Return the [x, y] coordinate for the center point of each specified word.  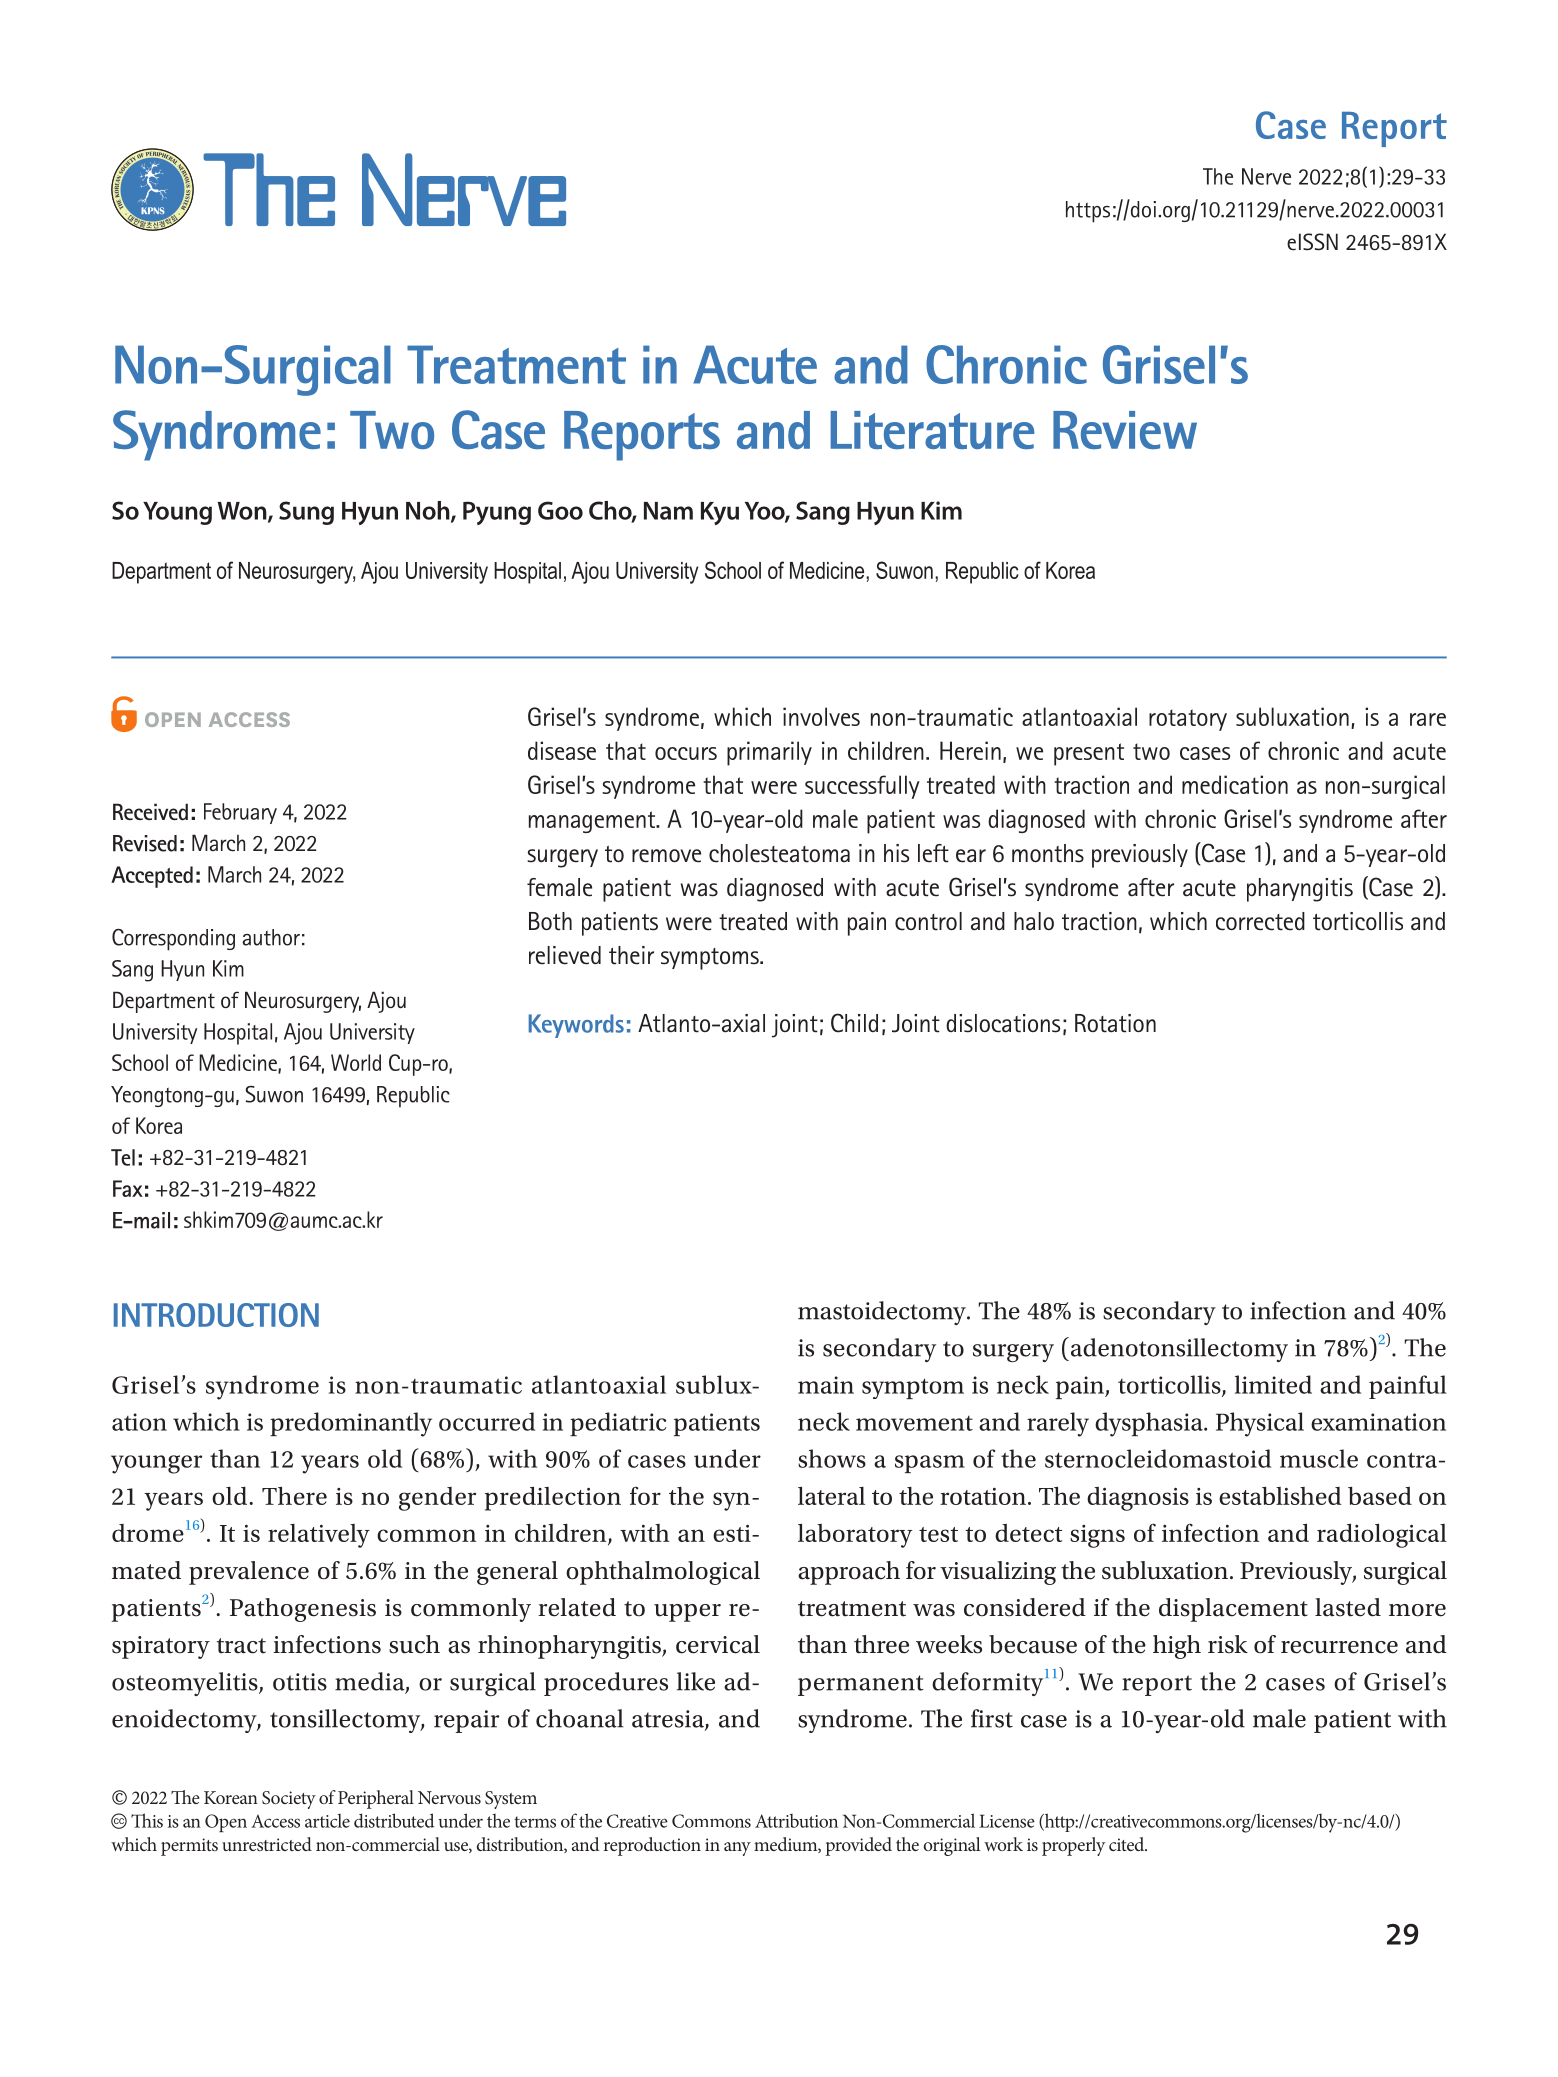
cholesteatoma [779, 853]
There [294, 1495]
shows [832, 1458]
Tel [123, 1157]
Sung [306, 513]
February [240, 813]
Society [289, 1800]
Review [1125, 430]
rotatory [1188, 720]
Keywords [576, 1026]
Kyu [720, 513]
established [1280, 1496]
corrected [1260, 921]
